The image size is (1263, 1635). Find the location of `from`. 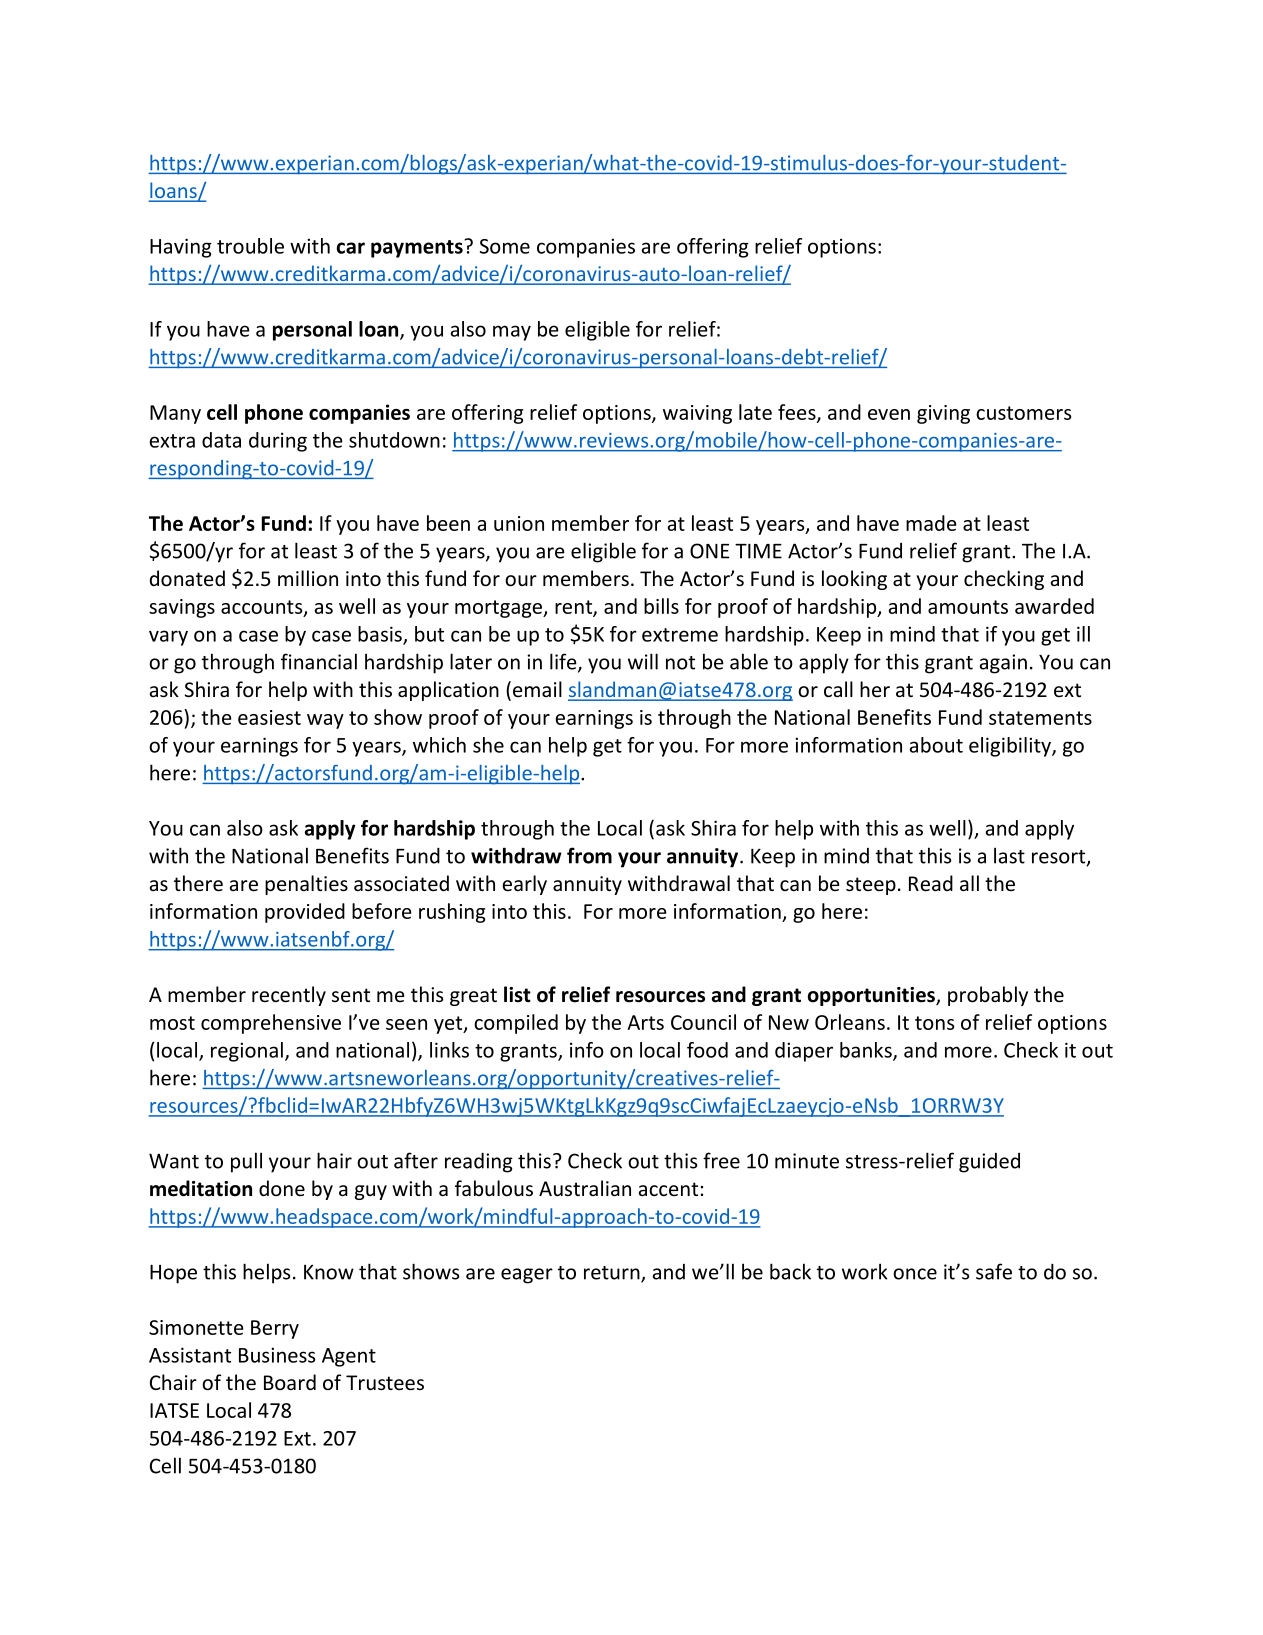

from is located at coordinates (589, 855).
